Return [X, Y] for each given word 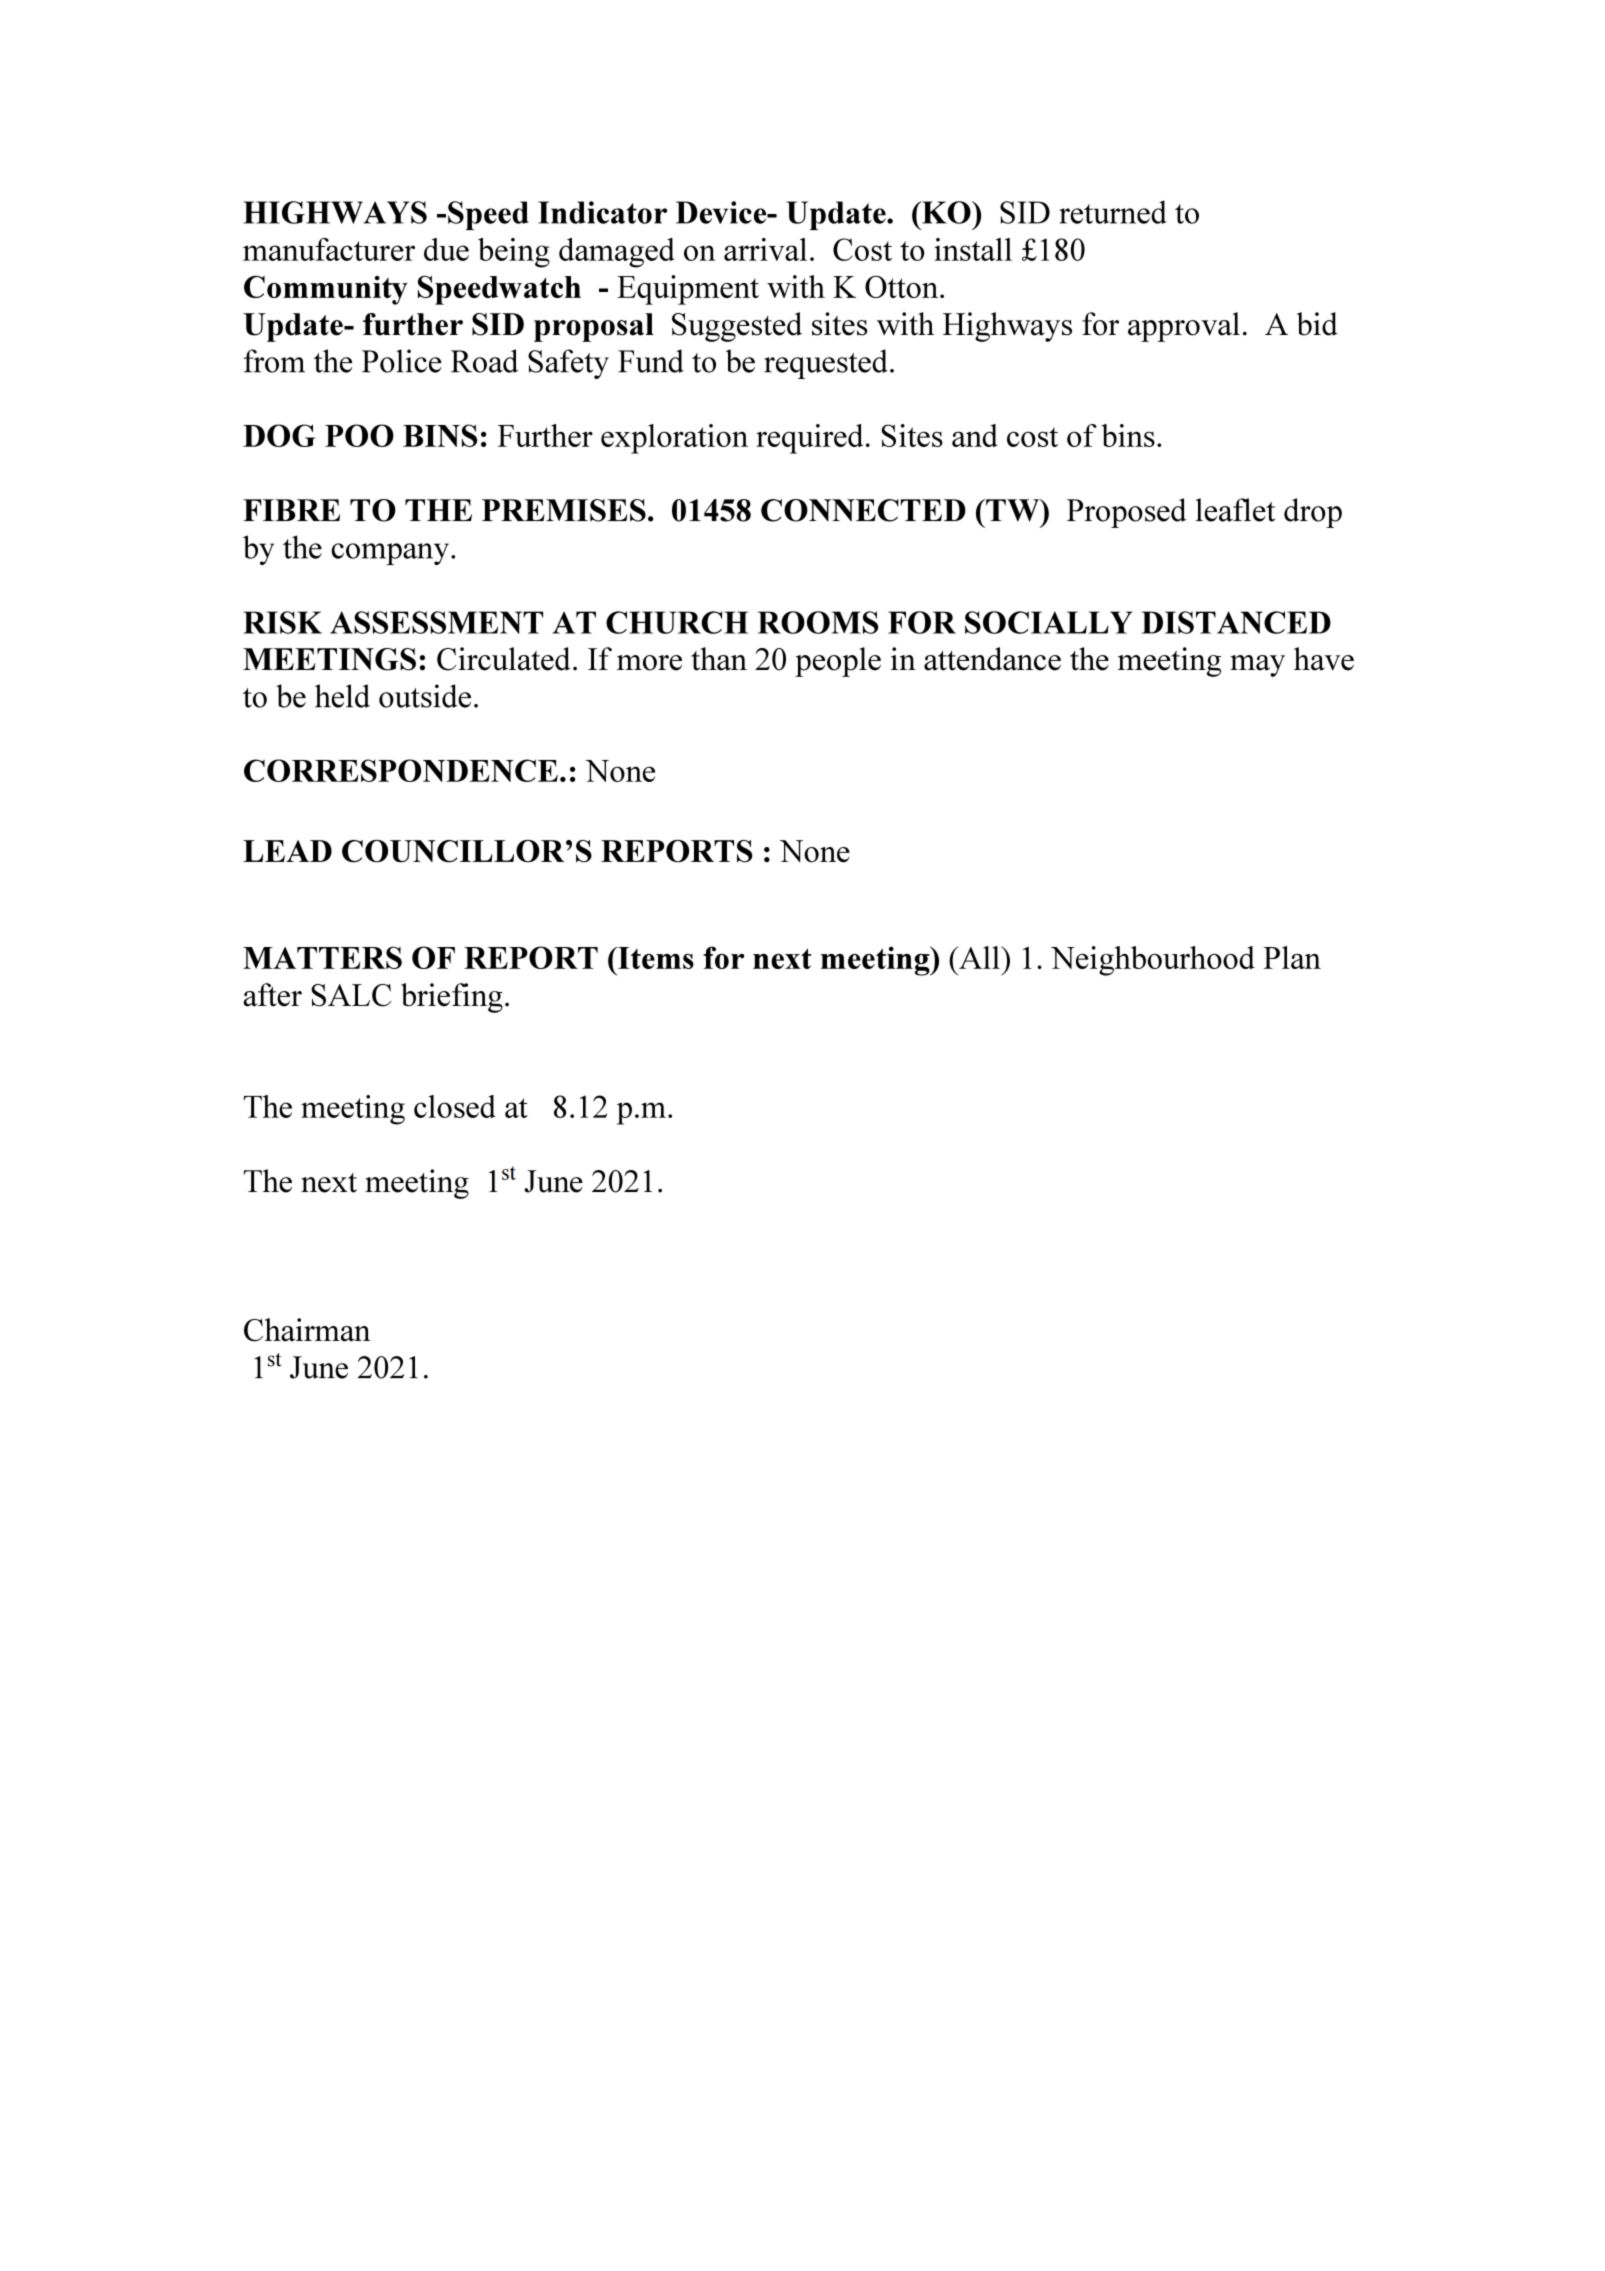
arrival [765, 249]
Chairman [307, 1330]
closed [455, 1106]
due [446, 249]
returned [1113, 212]
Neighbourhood [1153, 961]
